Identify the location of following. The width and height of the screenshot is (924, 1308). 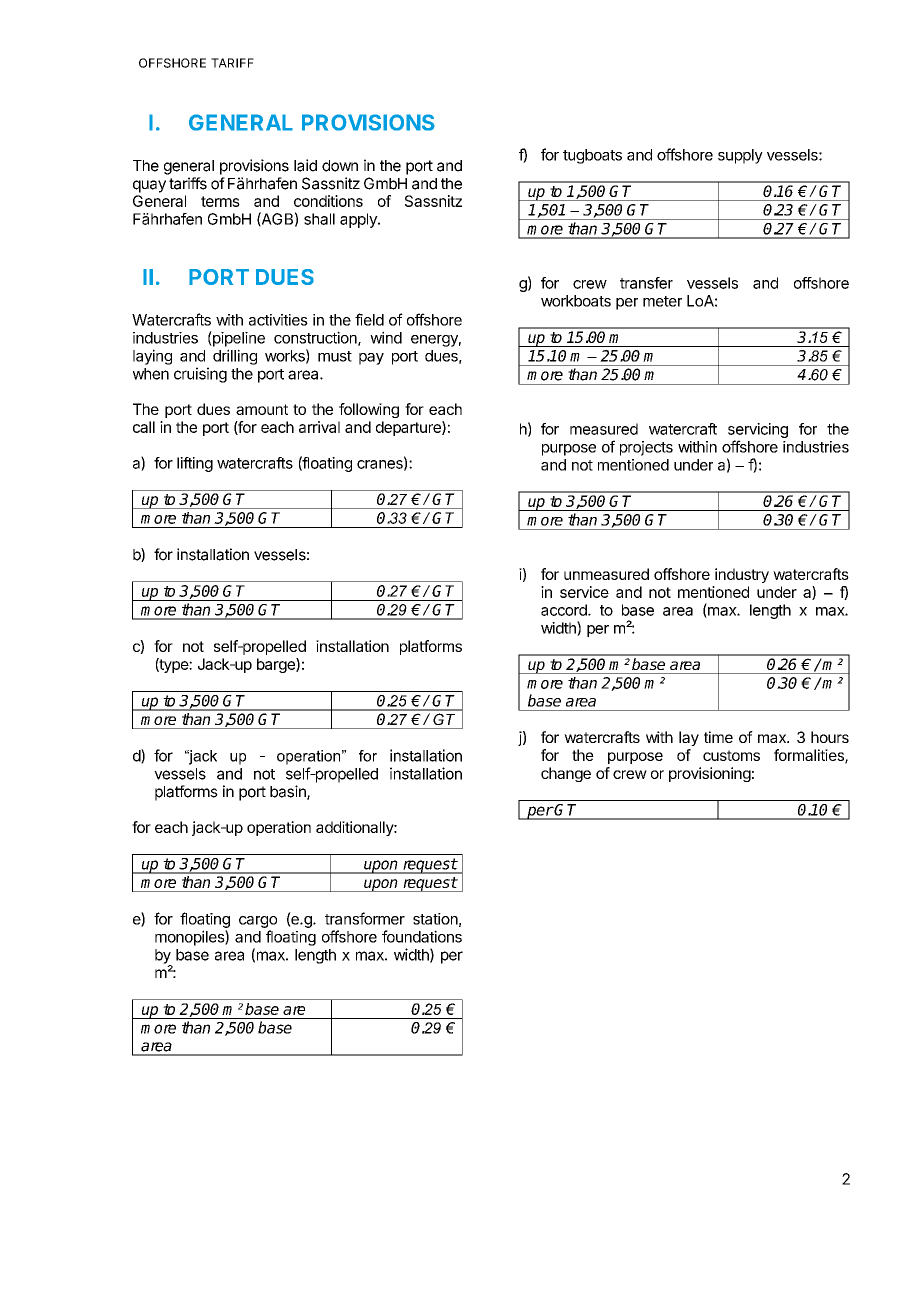
(369, 410).
